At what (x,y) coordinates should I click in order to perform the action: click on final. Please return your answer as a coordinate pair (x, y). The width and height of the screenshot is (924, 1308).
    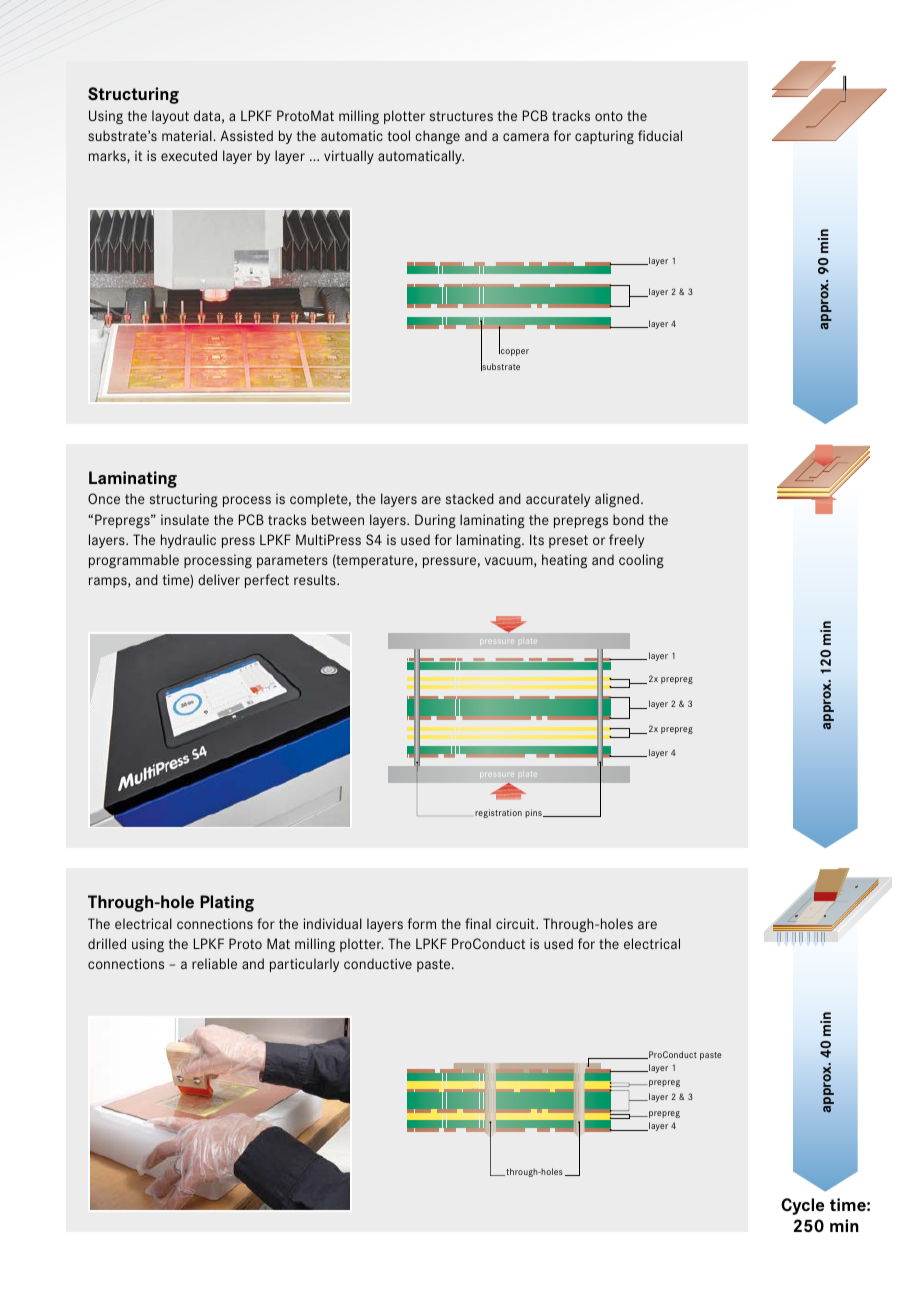
    Looking at the image, I should click on (478, 923).
